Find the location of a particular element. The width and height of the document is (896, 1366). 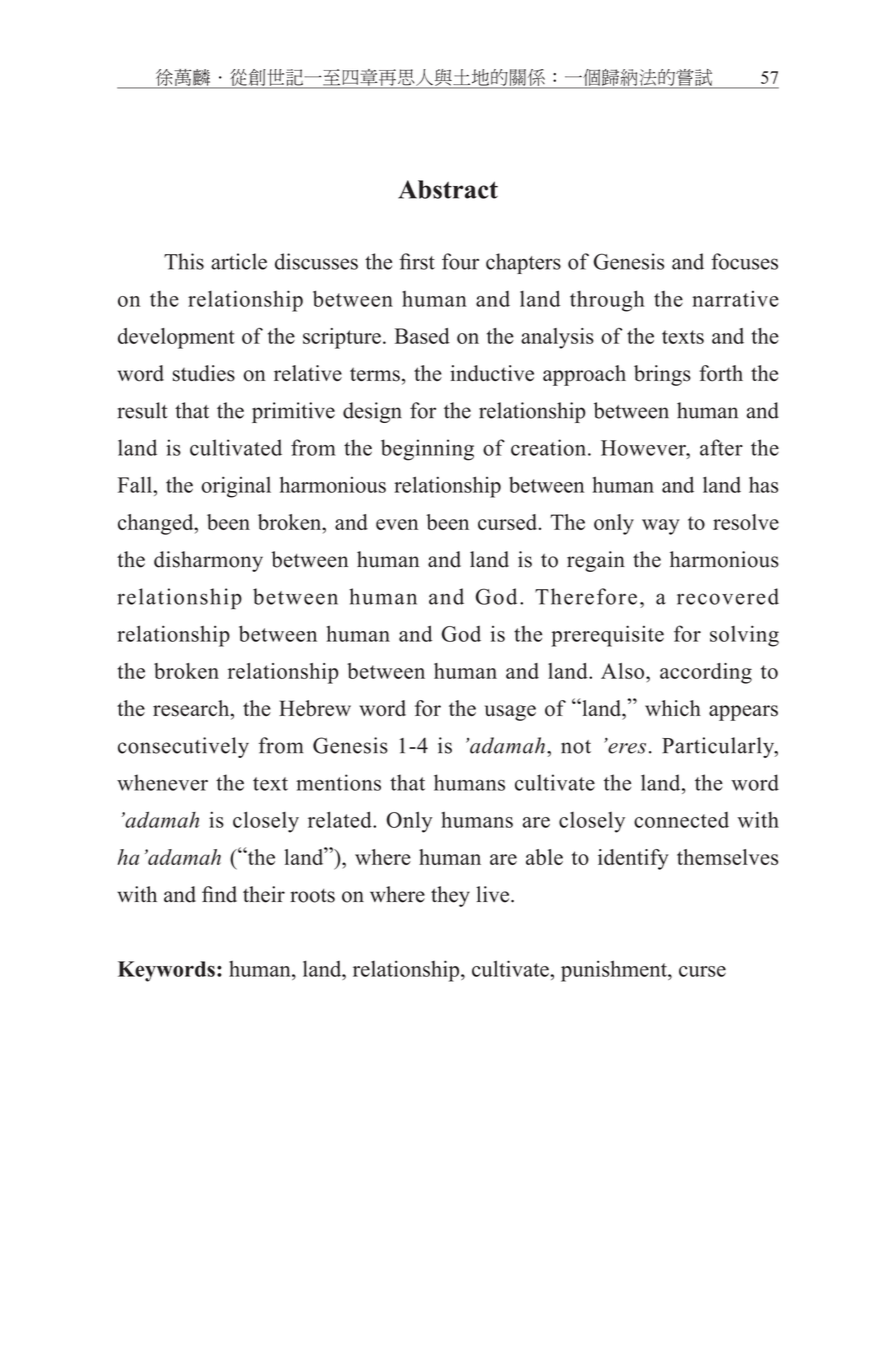

focuses is located at coordinates (744, 261).
